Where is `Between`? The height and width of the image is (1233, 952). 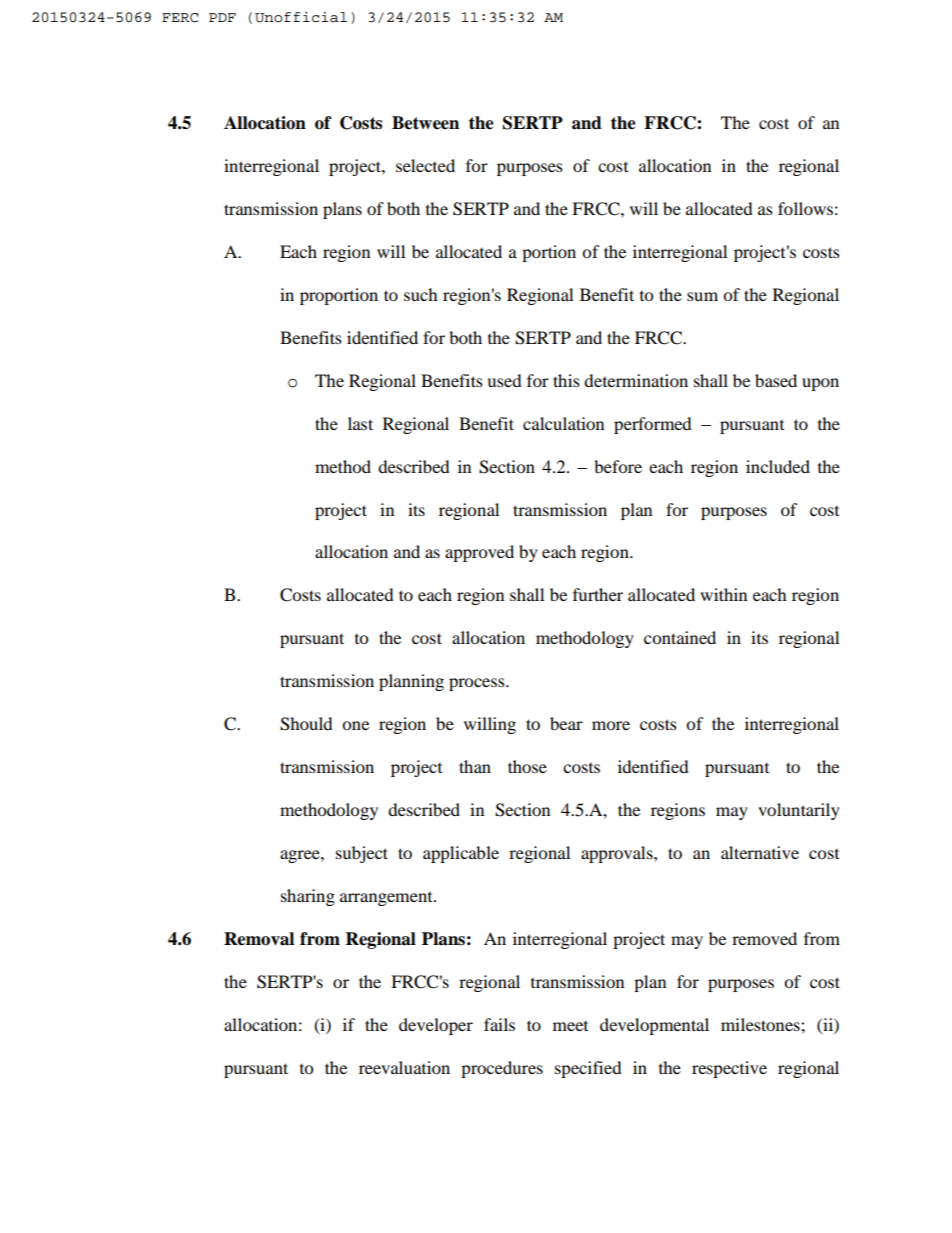 Between is located at coordinates (425, 123).
